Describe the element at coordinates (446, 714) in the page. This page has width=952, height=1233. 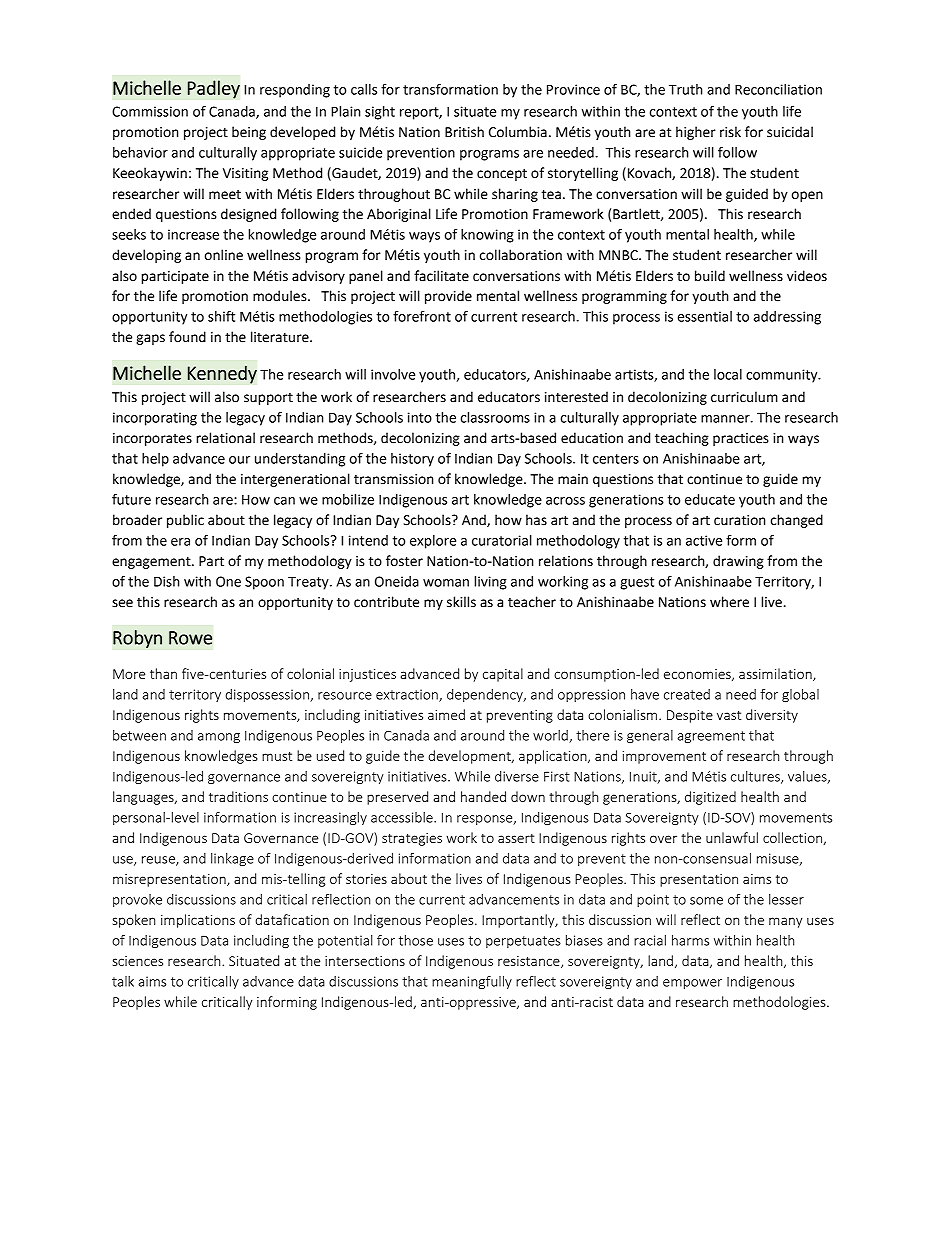
I see `aimed` at that location.
